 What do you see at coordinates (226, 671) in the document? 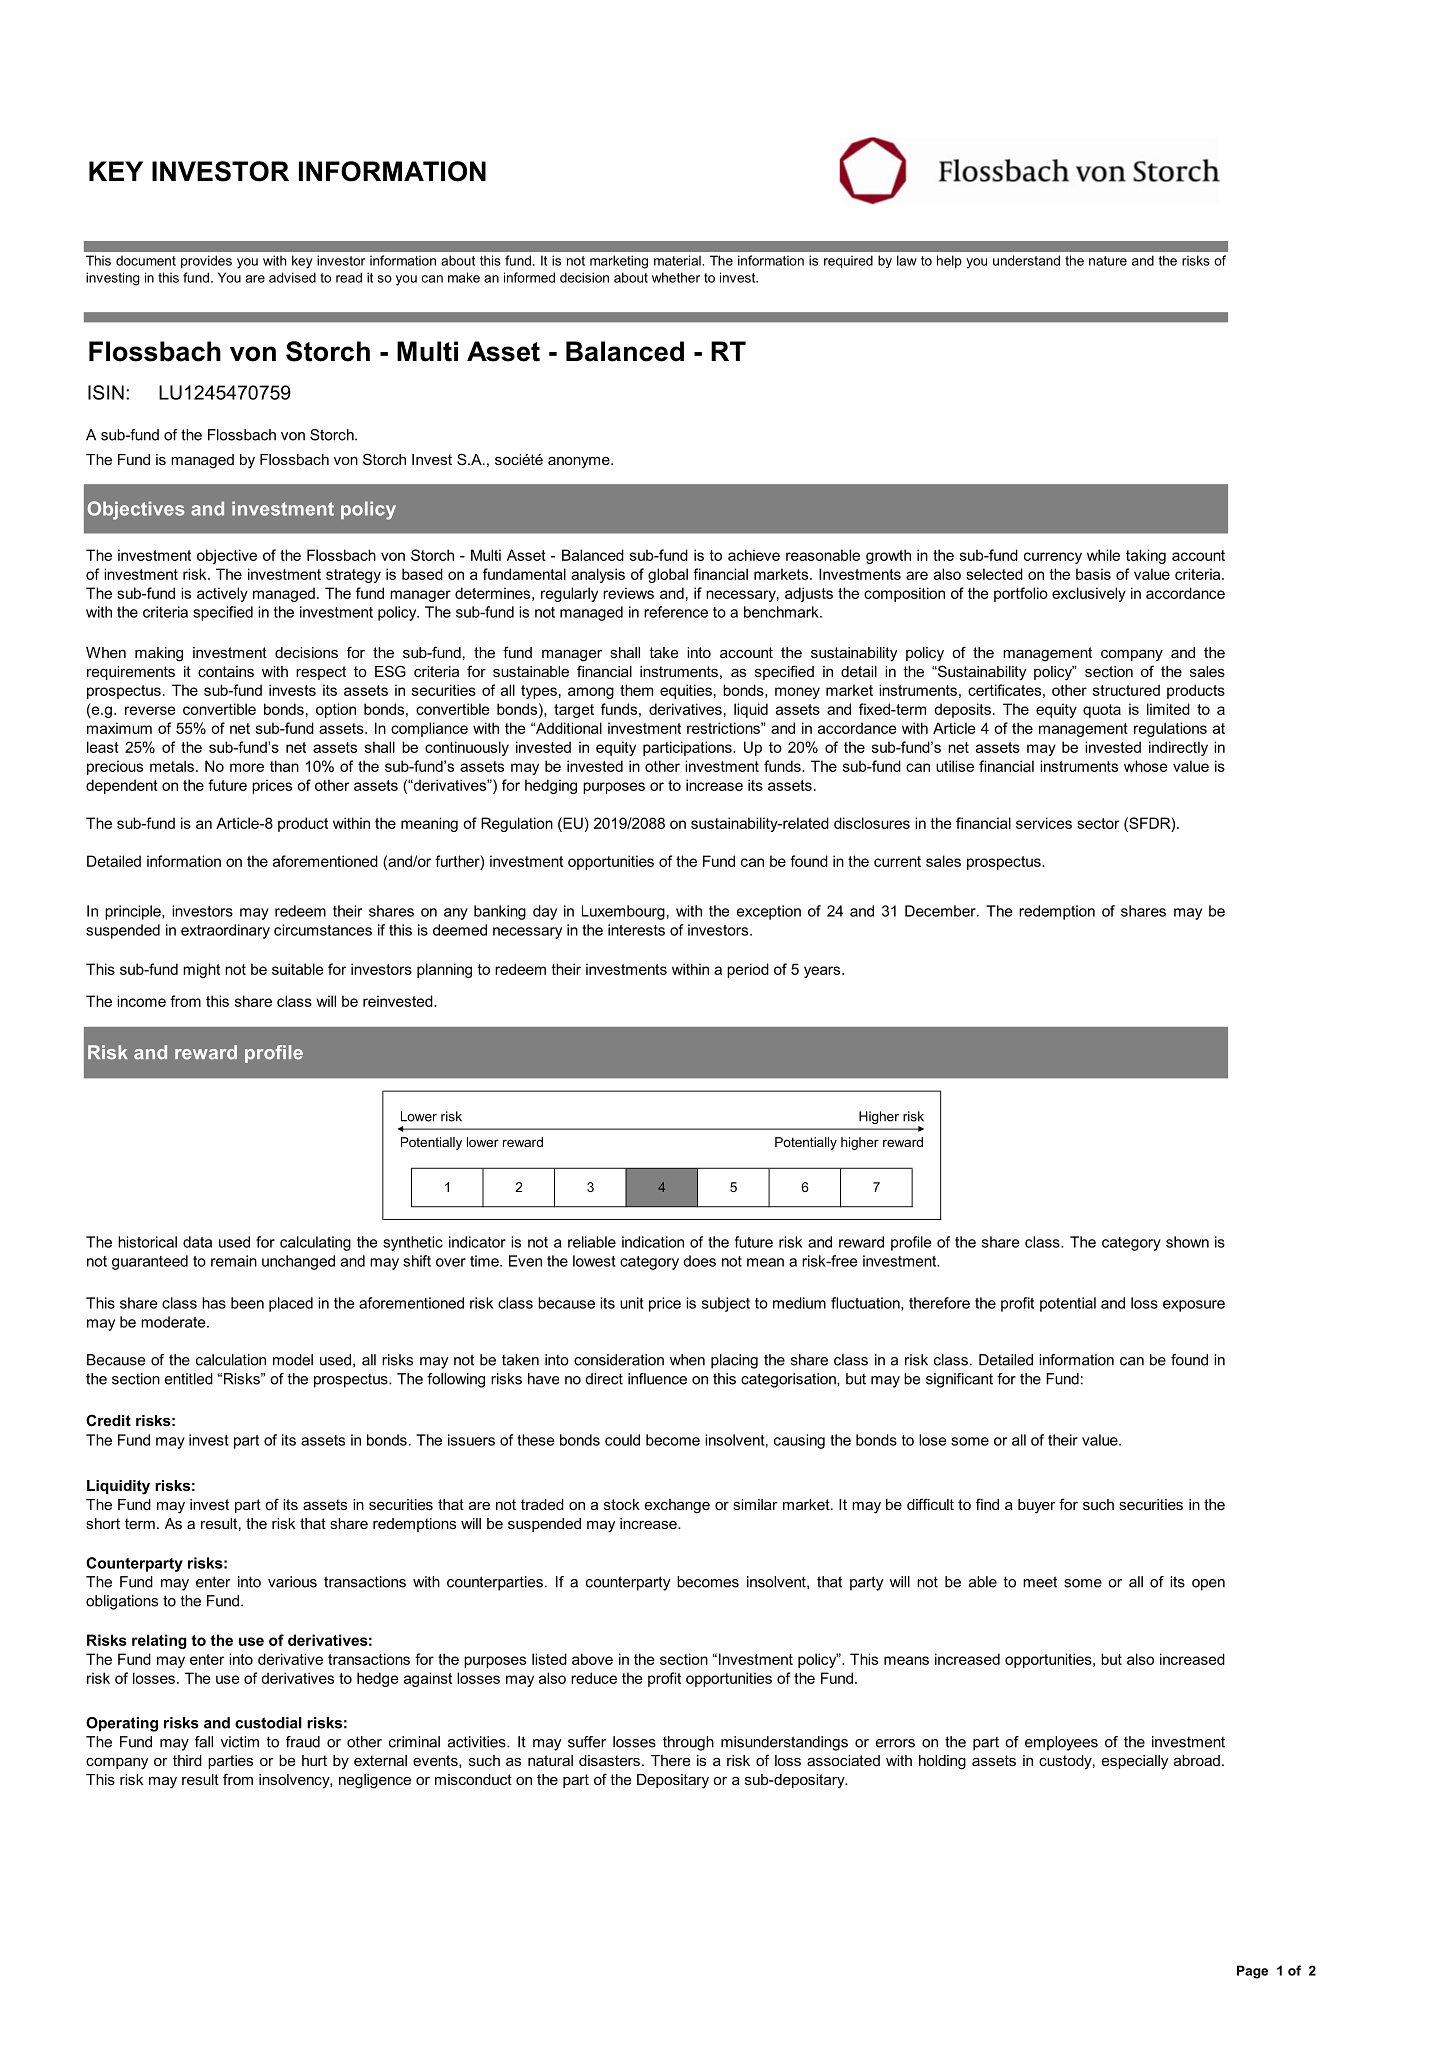
I see `contains` at bounding box center [226, 671].
